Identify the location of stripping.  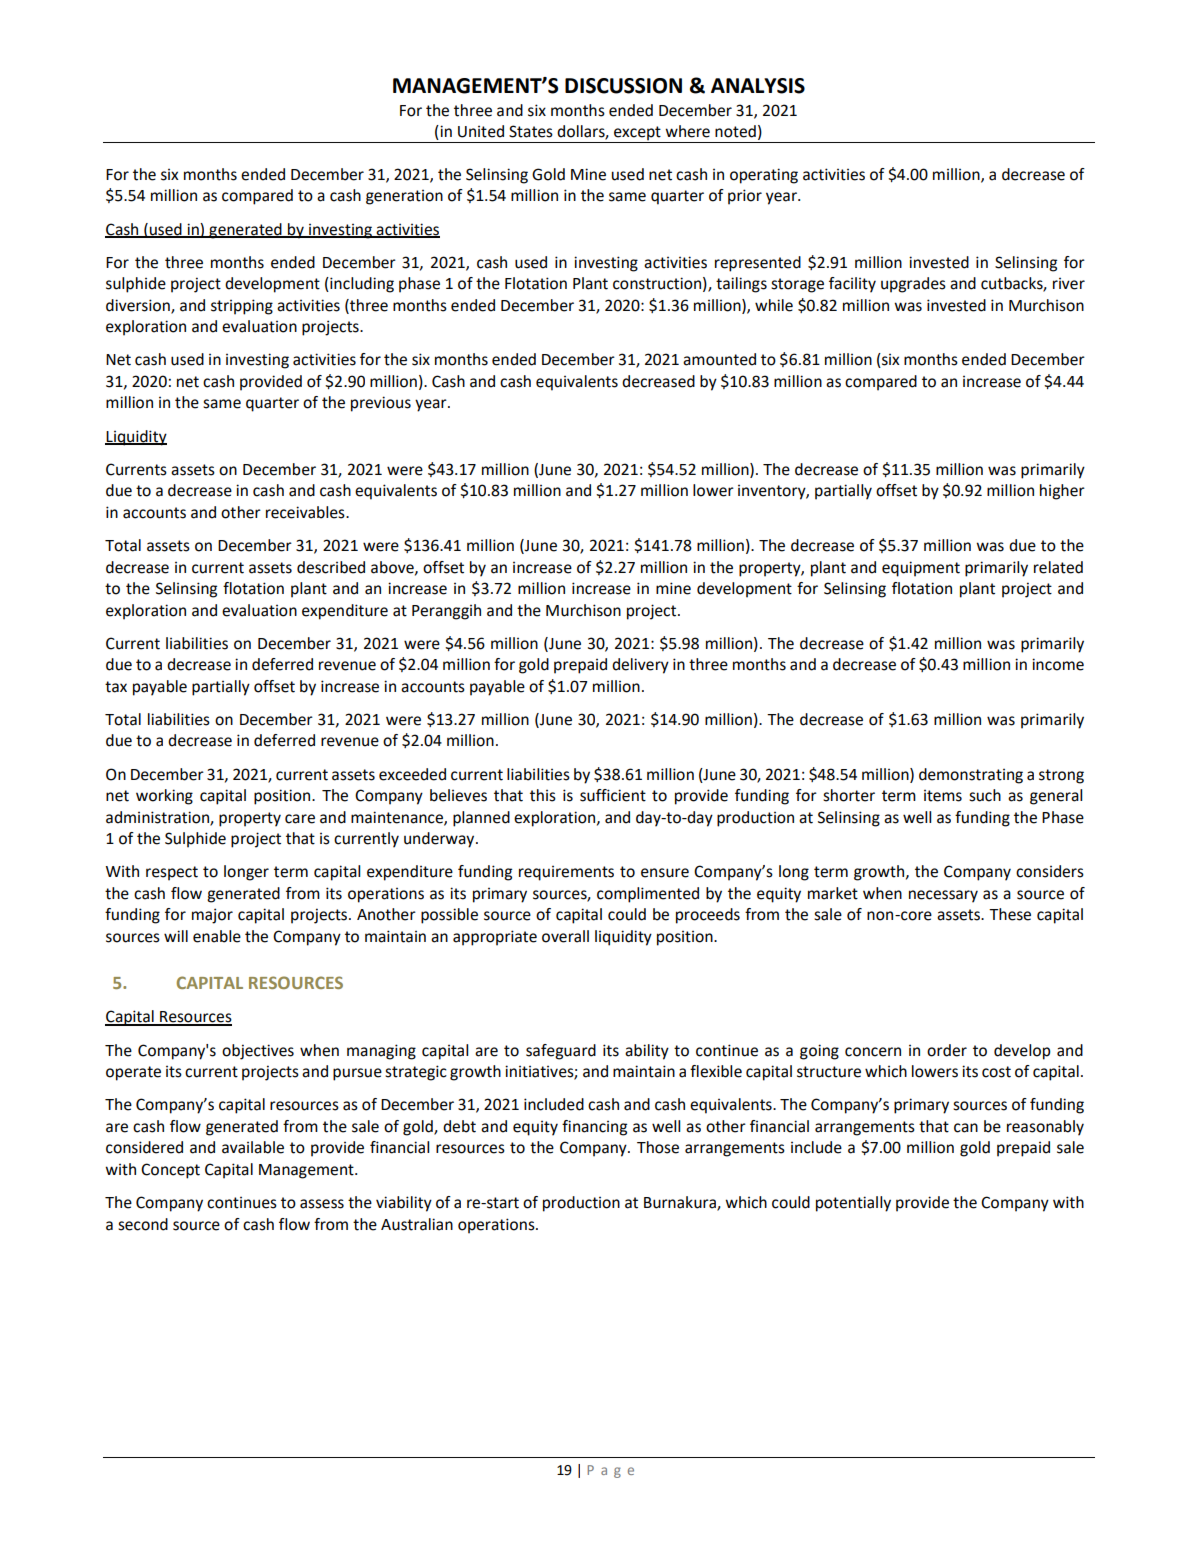
(242, 307).
